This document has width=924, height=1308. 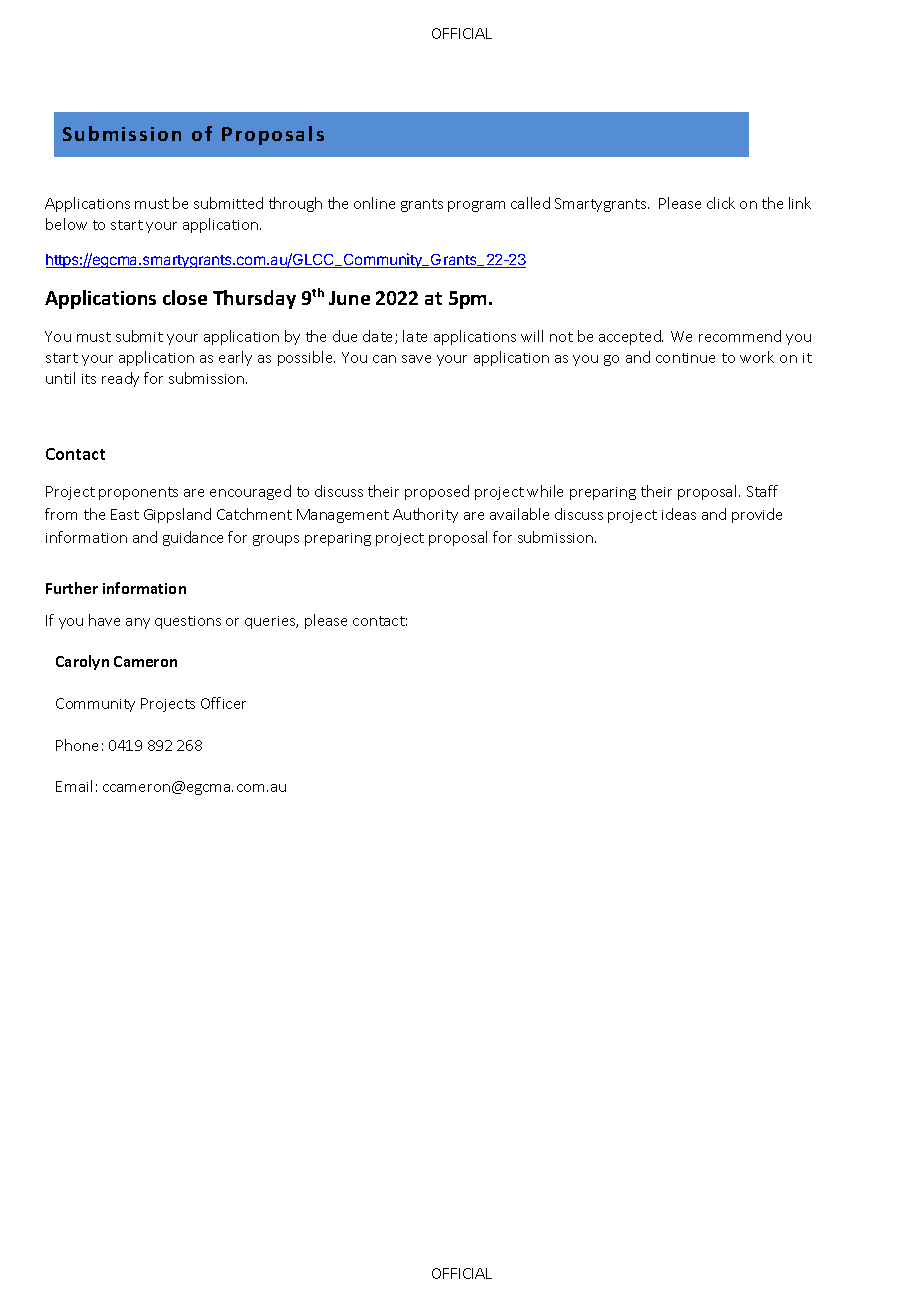 I want to click on provide, so click(x=757, y=515).
